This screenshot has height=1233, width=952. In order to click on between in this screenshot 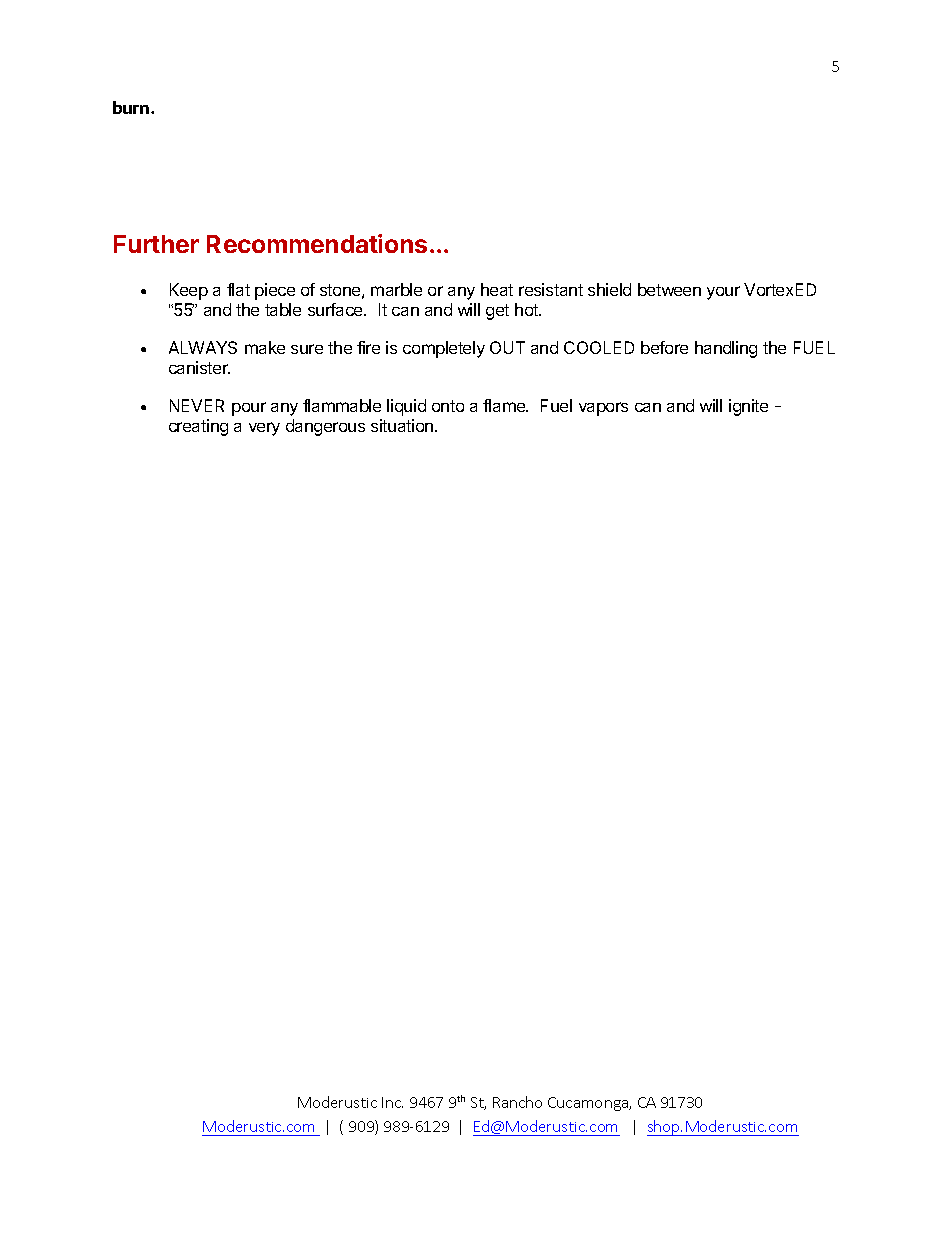, I will do `click(669, 289)`.
